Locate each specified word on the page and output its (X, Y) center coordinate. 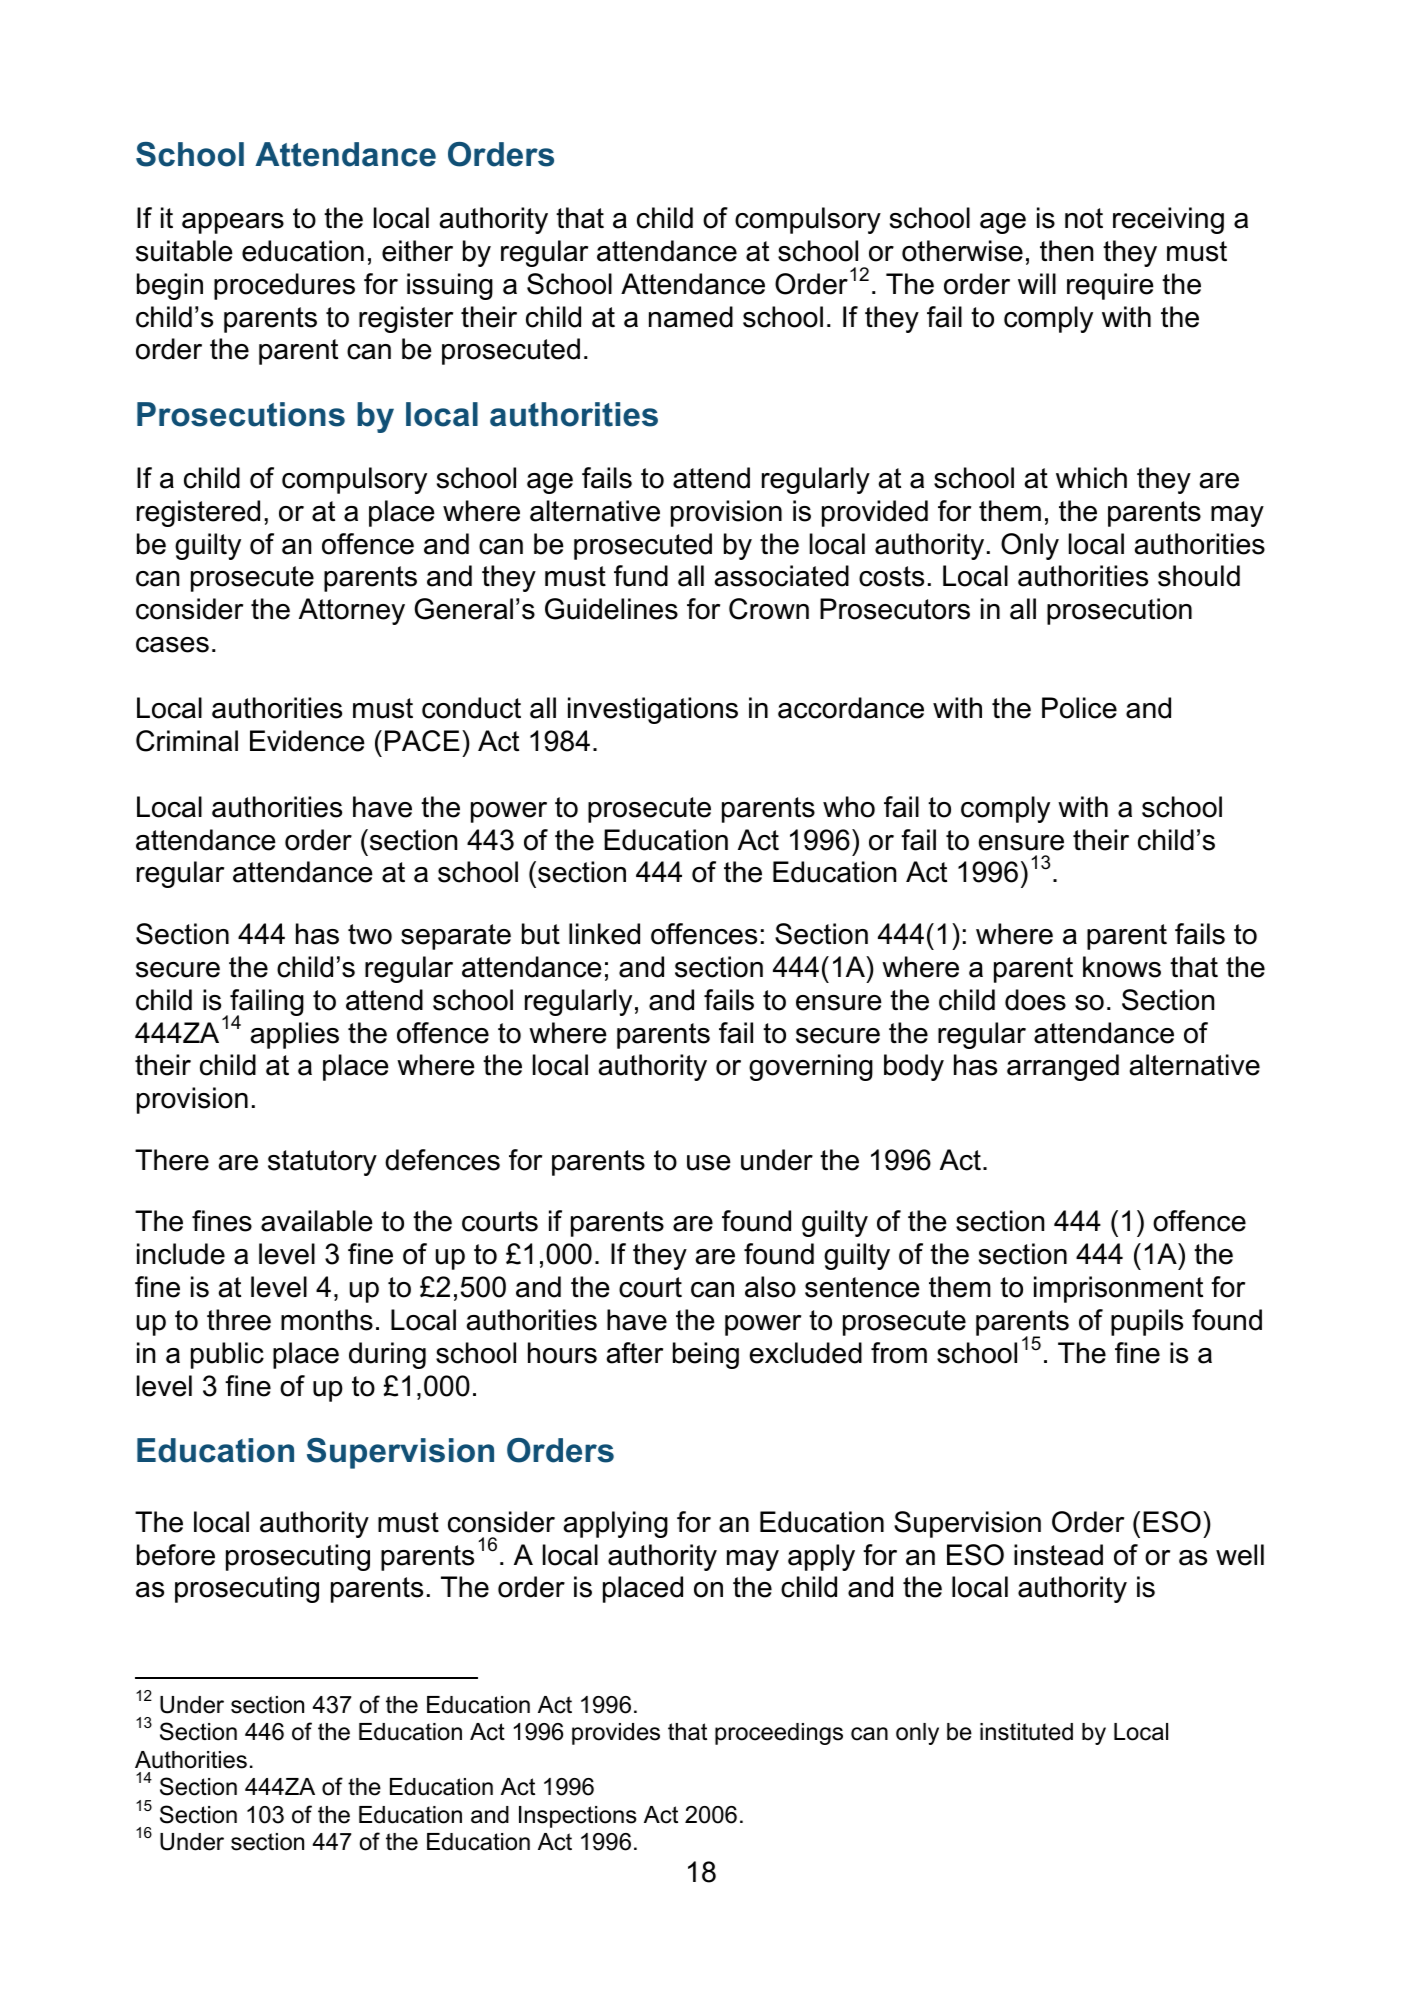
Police (1079, 708)
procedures (284, 286)
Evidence (307, 741)
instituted (1026, 1732)
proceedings (779, 1734)
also (770, 1287)
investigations (653, 710)
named (691, 317)
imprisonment (1118, 1289)
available (317, 1221)
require (1110, 286)
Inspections (578, 1817)
